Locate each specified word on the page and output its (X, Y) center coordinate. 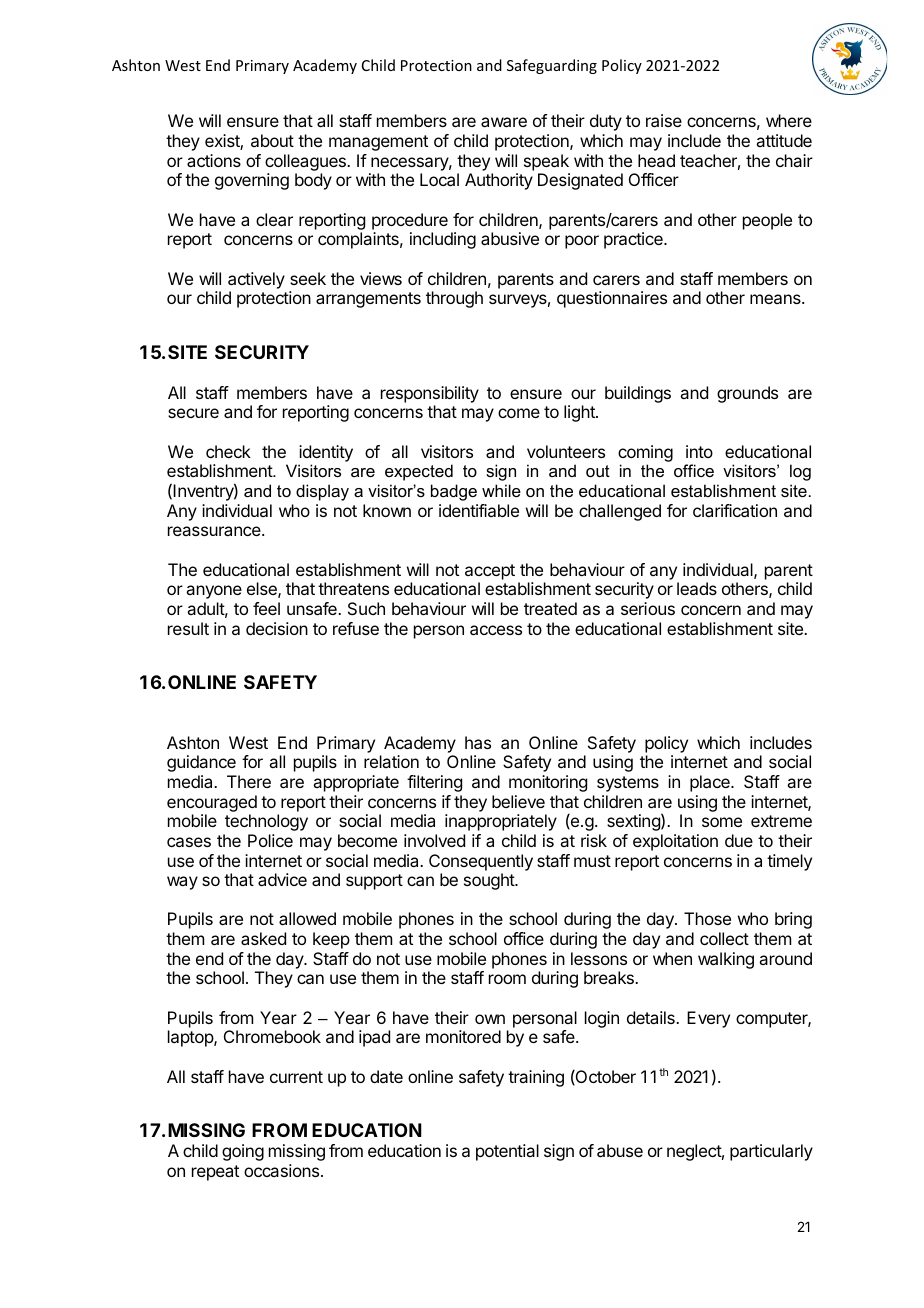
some (722, 822)
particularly (771, 1152)
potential (507, 1152)
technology (266, 822)
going (243, 1152)
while (501, 490)
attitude (784, 140)
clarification (735, 510)
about (272, 140)
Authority (499, 181)
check (228, 451)
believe (518, 801)
